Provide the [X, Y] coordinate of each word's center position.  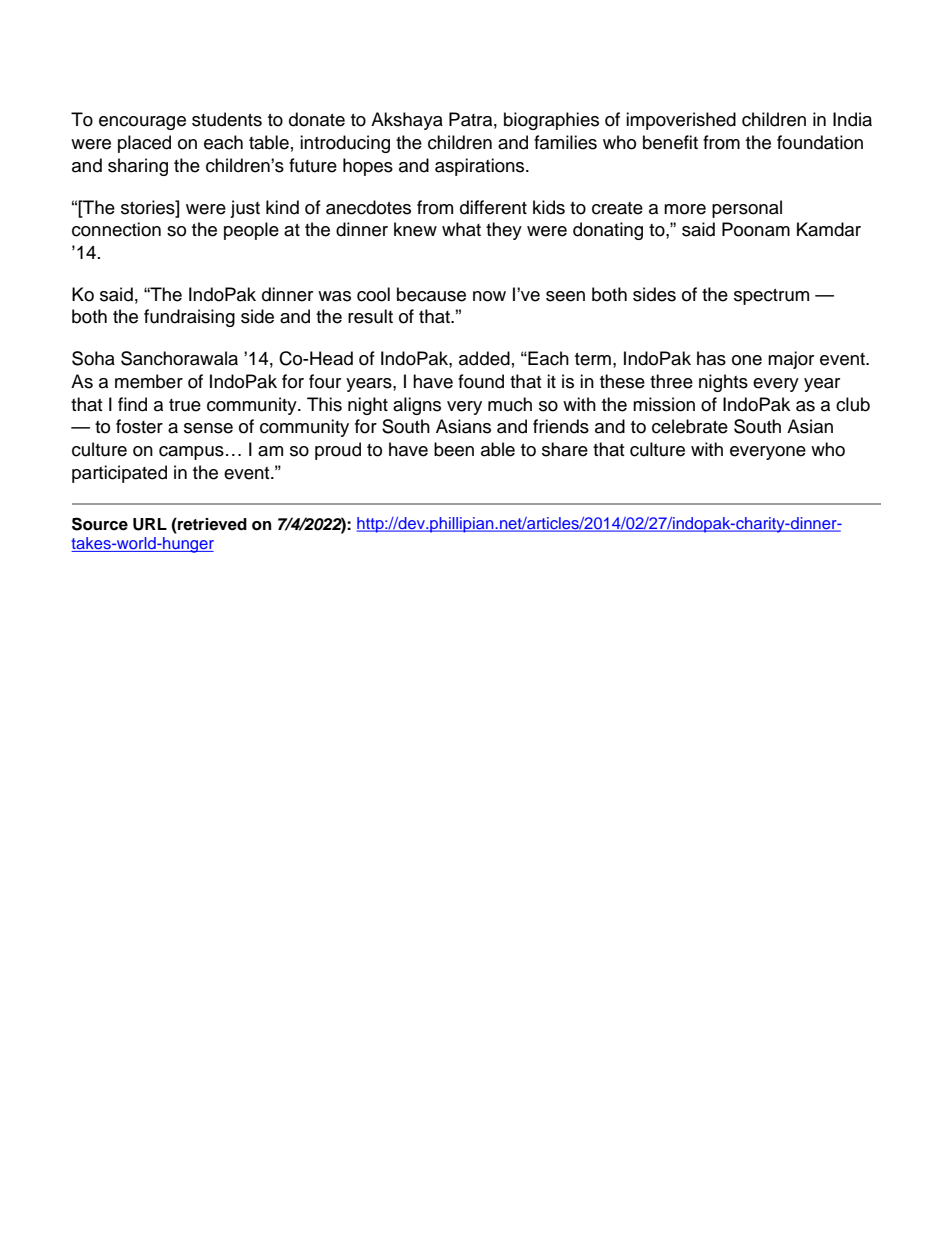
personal [747, 209]
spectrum [771, 297]
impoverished [681, 121]
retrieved [211, 524]
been [454, 449]
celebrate [690, 426]
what [461, 229]
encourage [142, 123]
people [251, 231]
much [510, 404]
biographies [551, 121]
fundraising [189, 318]
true [185, 405]
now [489, 296]
